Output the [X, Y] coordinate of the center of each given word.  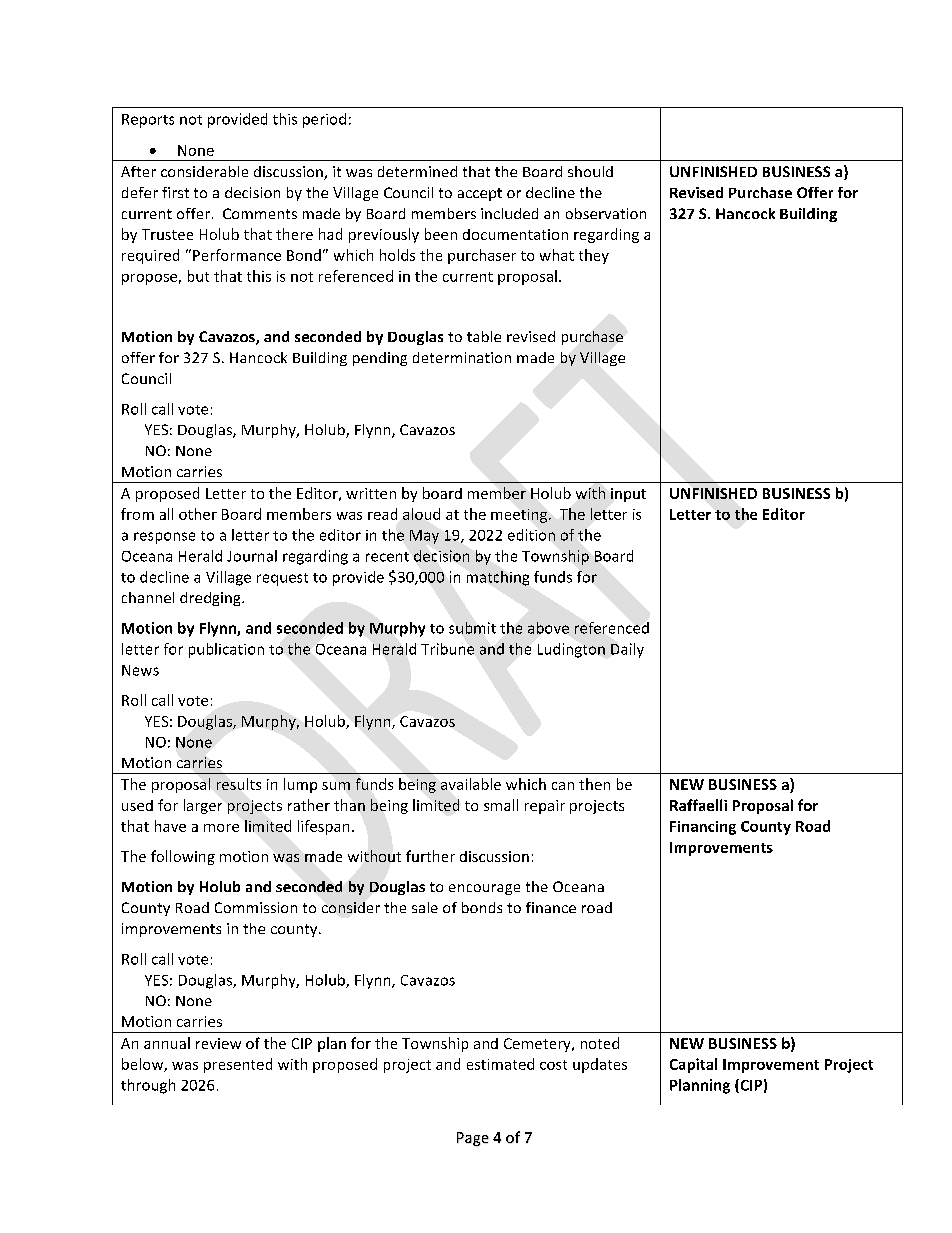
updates [600, 1065]
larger [203, 806]
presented [238, 1065]
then [594, 784]
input [628, 495]
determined [417, 171]
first [175, 192]
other [198, 514]
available [471, 784]
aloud [421, 514]
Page [473, 1139]
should [590, 171]
